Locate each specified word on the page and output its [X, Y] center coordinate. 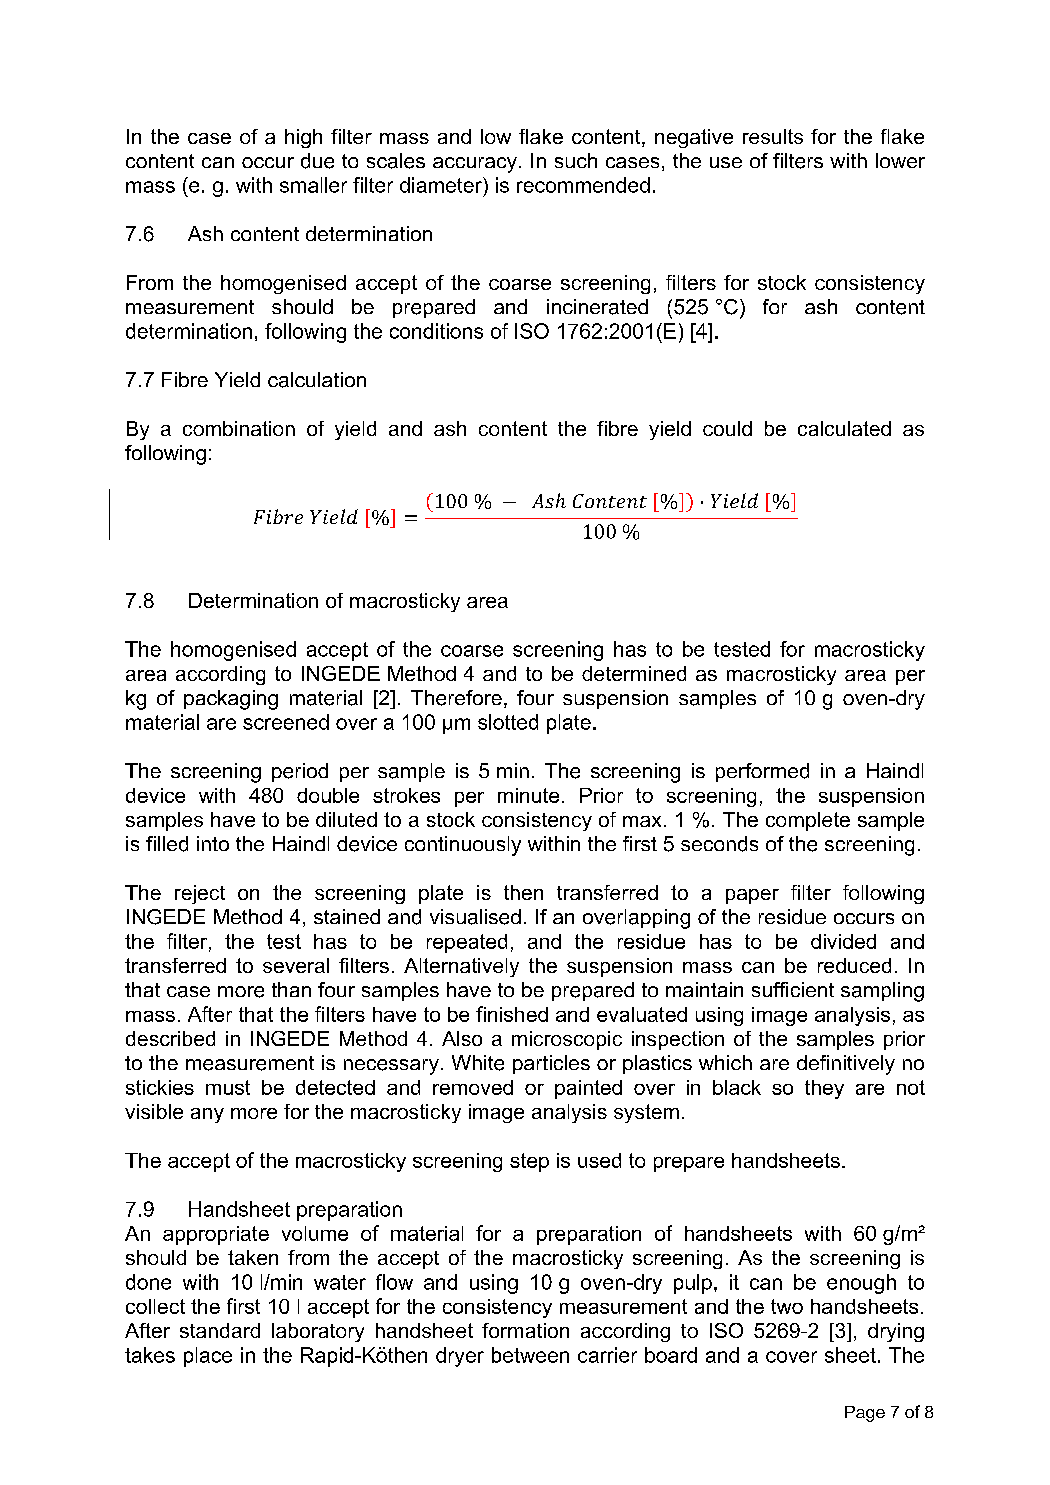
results [773, 136]
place [208, 1357]
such [576, 160]
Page [865, 1414]
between [530, 1355]
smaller [313, 185]
